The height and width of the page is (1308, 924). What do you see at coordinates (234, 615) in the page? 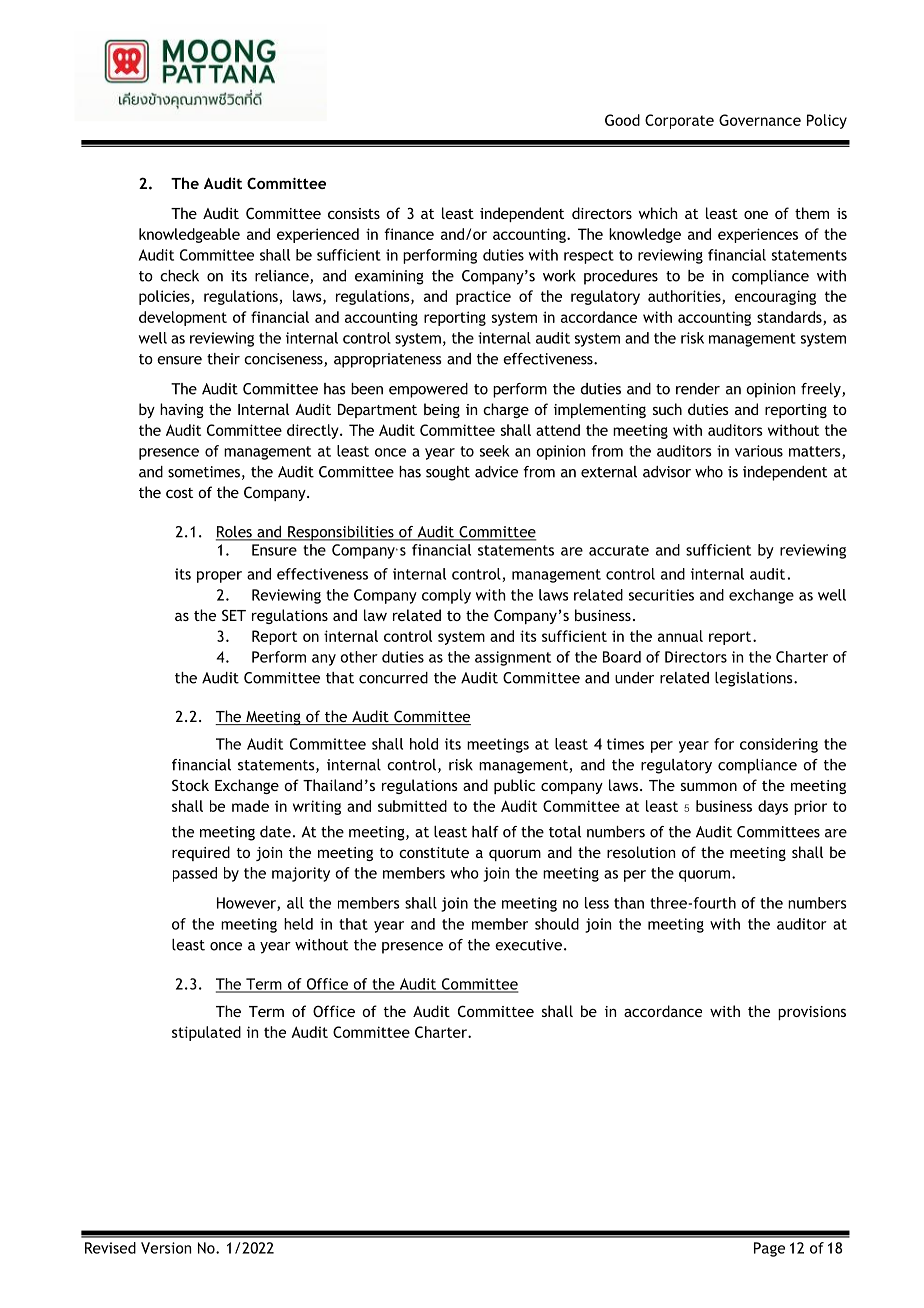
I see `SET` at bounding box center [234, 615].
